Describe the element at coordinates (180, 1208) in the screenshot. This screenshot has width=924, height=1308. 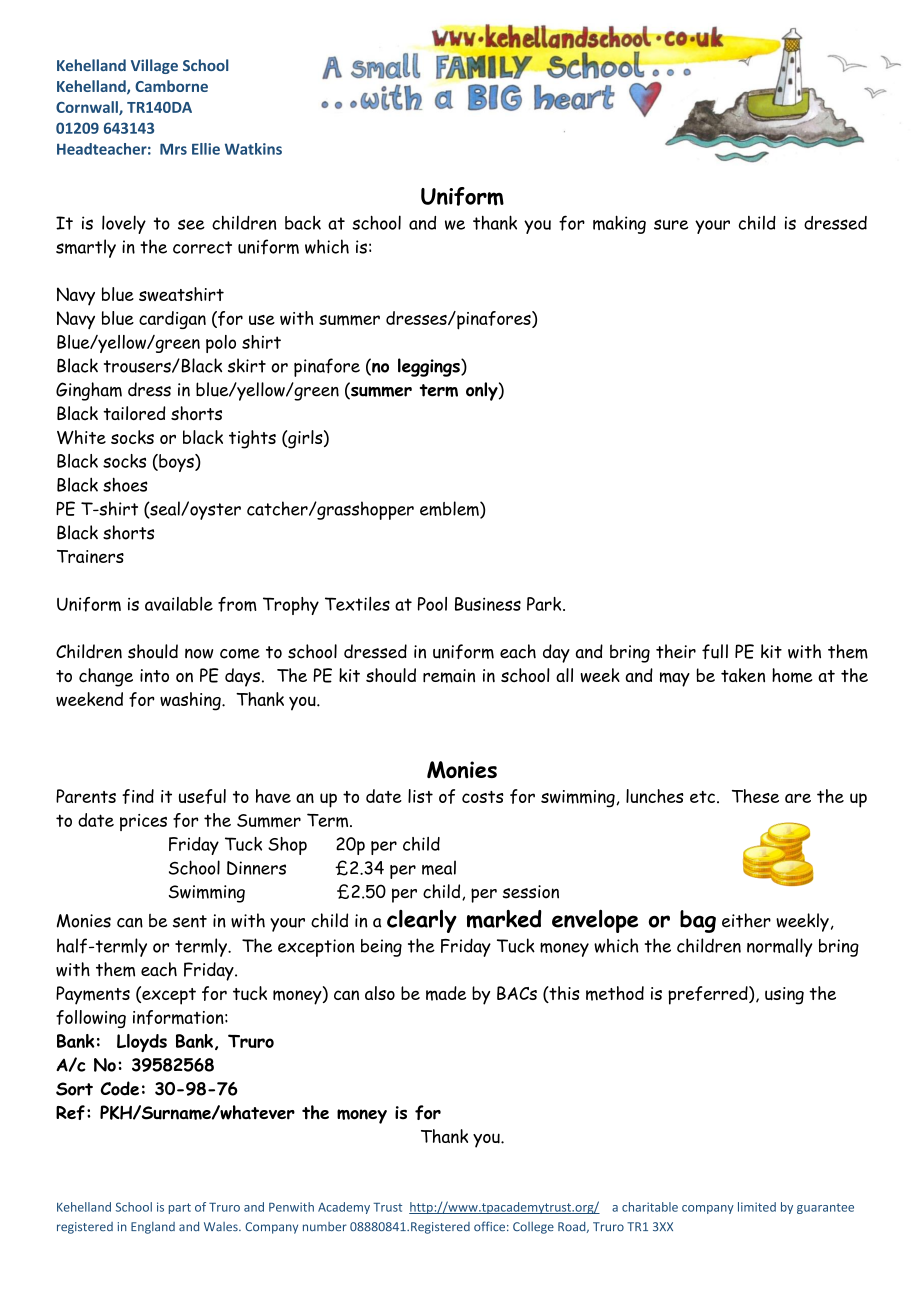
I see `part` at that location.
